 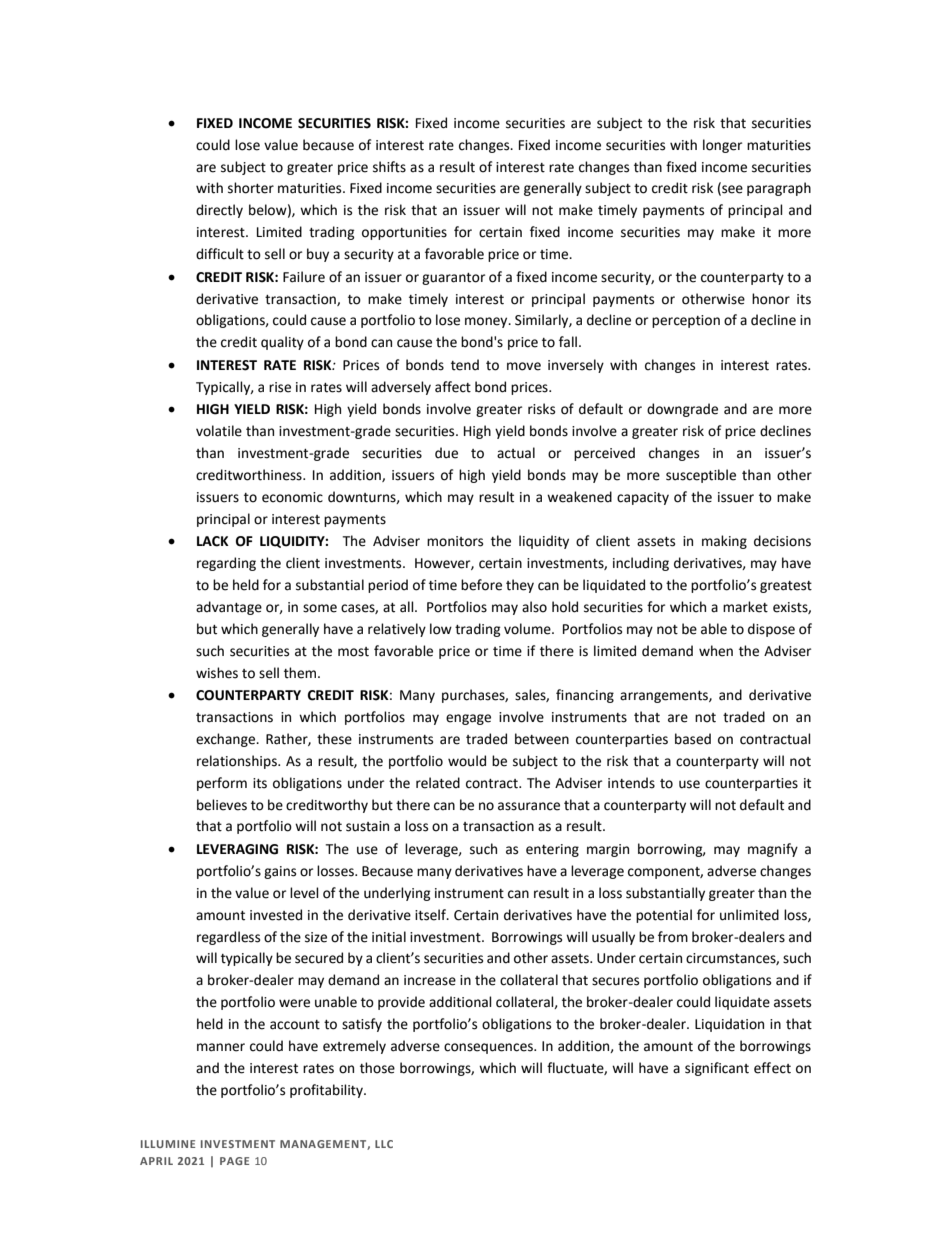 What do you see at coordinates (280, 387) in the document?
I see `rise` at bounding box center [280, 387].
